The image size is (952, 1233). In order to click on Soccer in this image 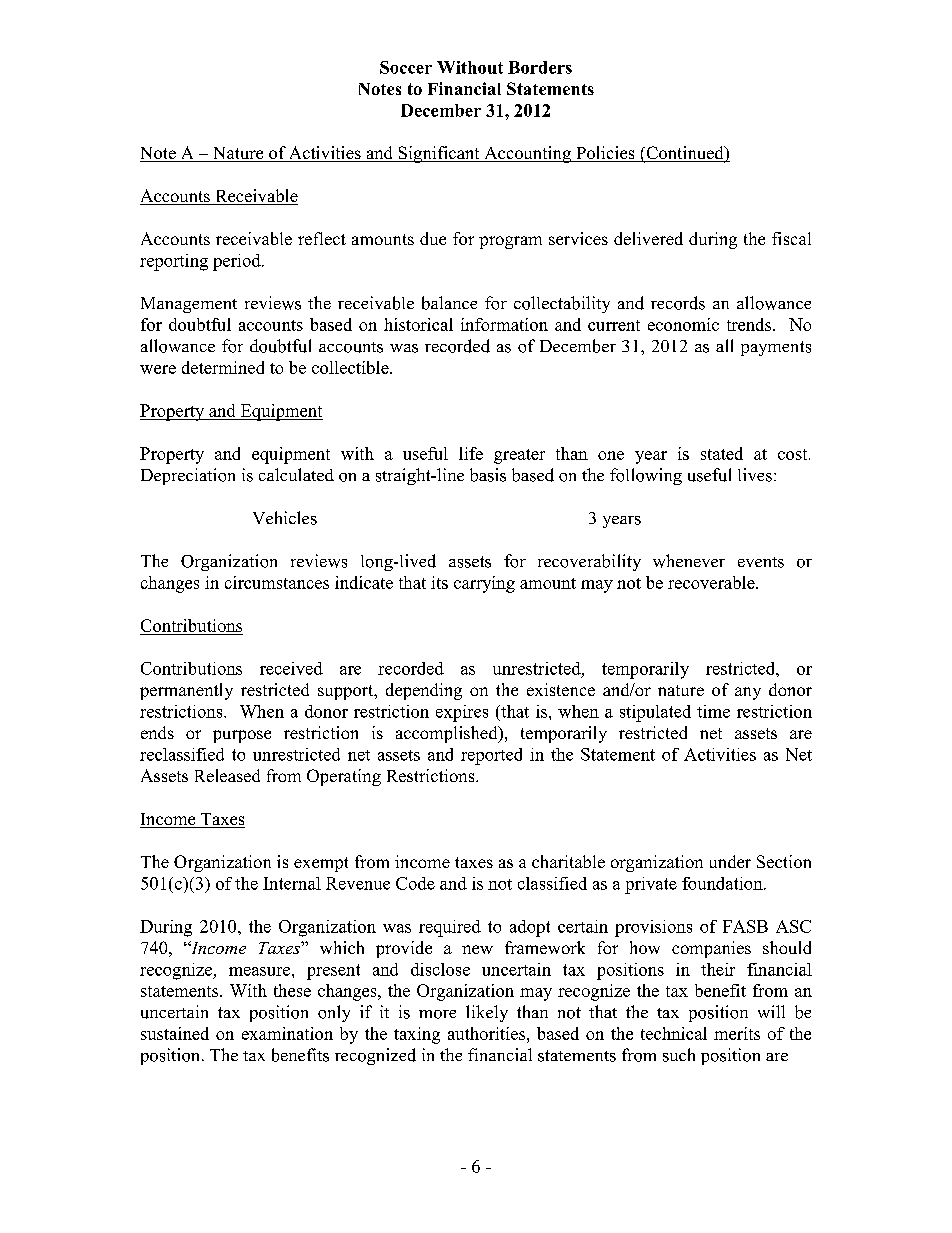, I will do `click(406, 67)`.
